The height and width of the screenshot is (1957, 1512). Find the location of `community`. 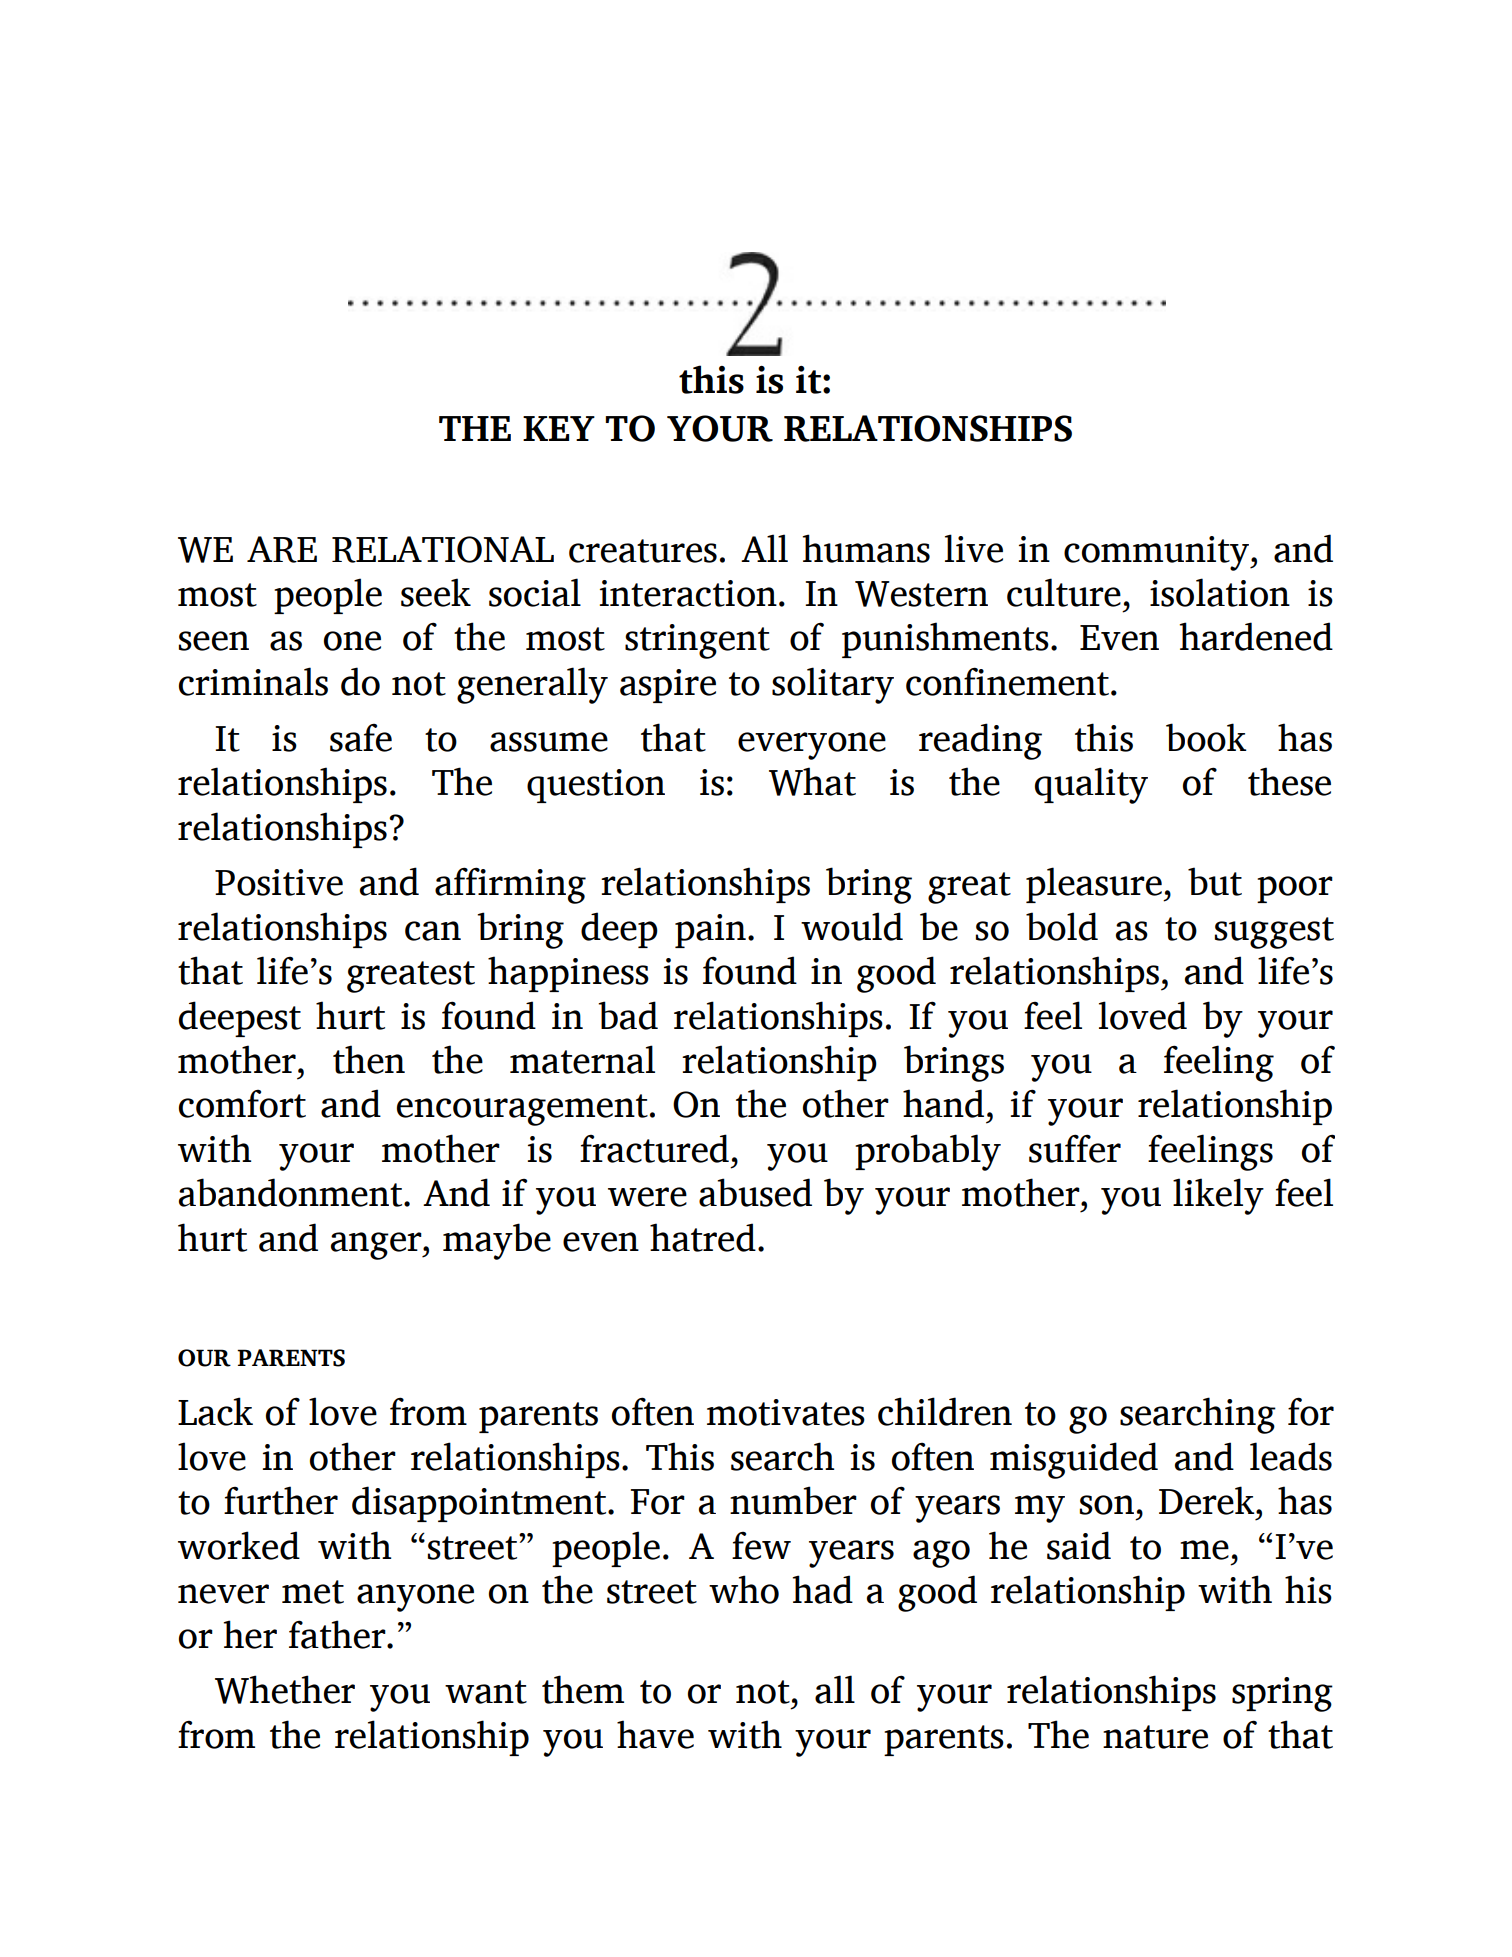

community is located at coordinates (1158, 553).
